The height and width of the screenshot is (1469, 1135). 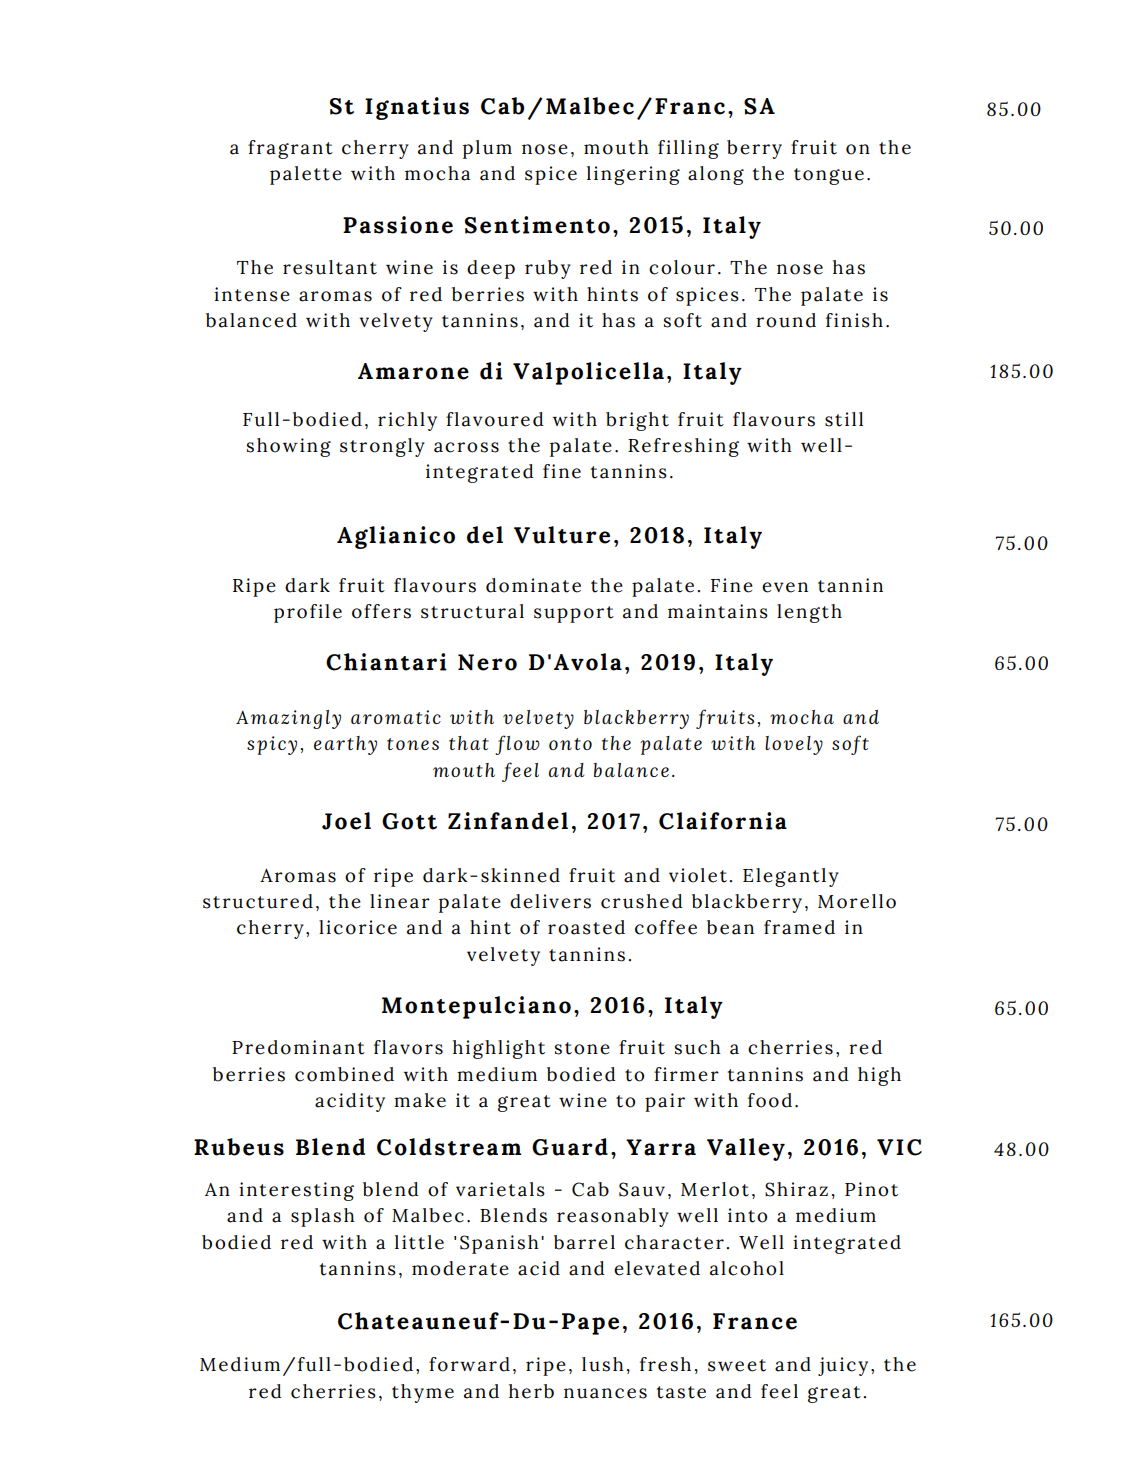 I want to click on lush, so click(x=603, y=1364).
